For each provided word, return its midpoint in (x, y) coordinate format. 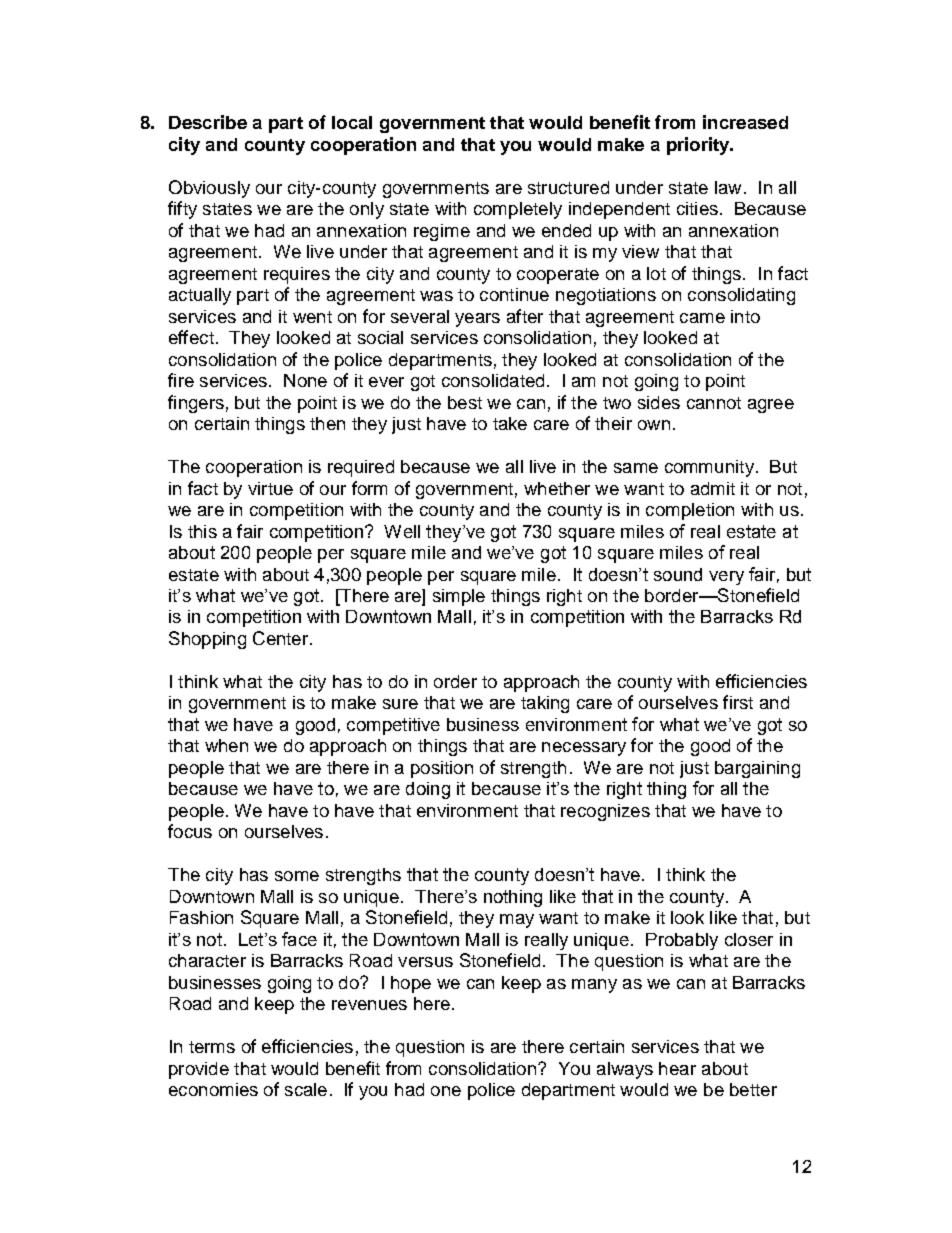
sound (678, 574)
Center (282, 638)
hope (411, 984)
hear (677, 1068)
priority (699, 146)
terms (212, 1047)
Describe (208, 122)
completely (518, 210)
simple (459, 597)
